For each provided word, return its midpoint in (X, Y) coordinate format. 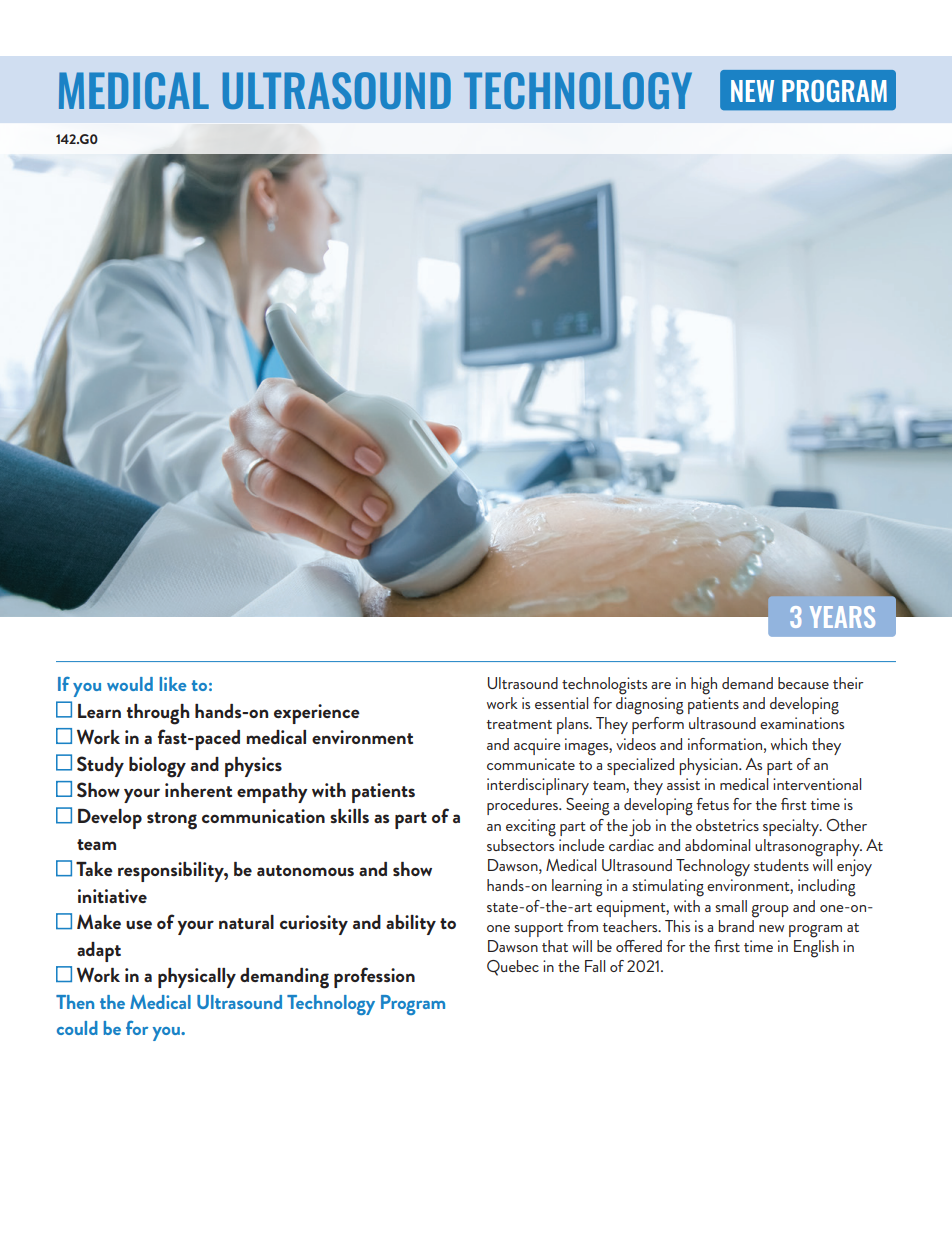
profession (374, 977)
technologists (604, 686)
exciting (531, 828)
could (77, 1028)
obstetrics (727, 825)
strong (172, 821)
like (173, 684)
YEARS (842, 617)
